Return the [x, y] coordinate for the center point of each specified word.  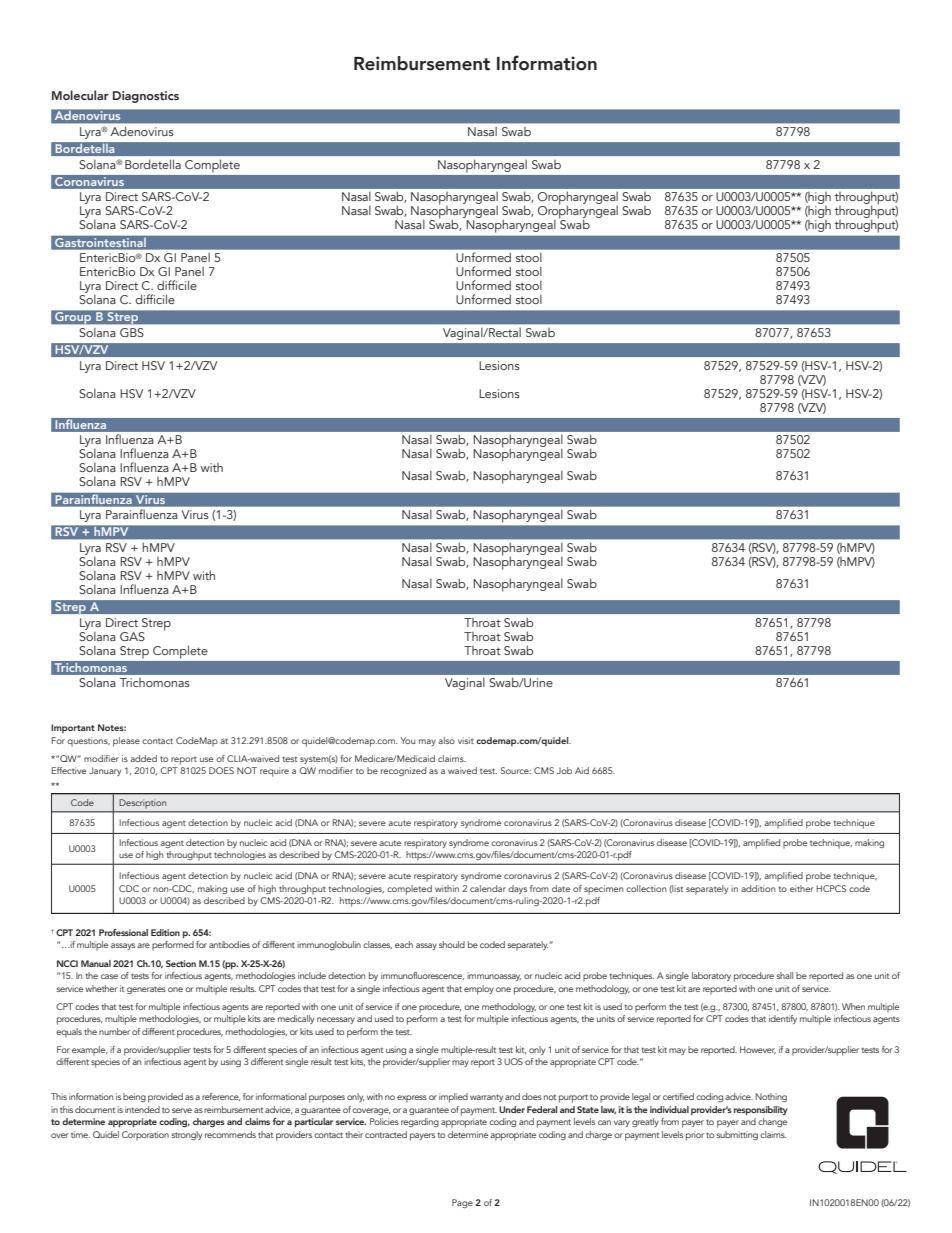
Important [73, 728]
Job [564, 770]
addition [758, 888]
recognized [403, 771]
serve [182, 1110]
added [143, 758]
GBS [132, 332]
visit [466, 740]
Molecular [80, 95]
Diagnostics [146, 97]
